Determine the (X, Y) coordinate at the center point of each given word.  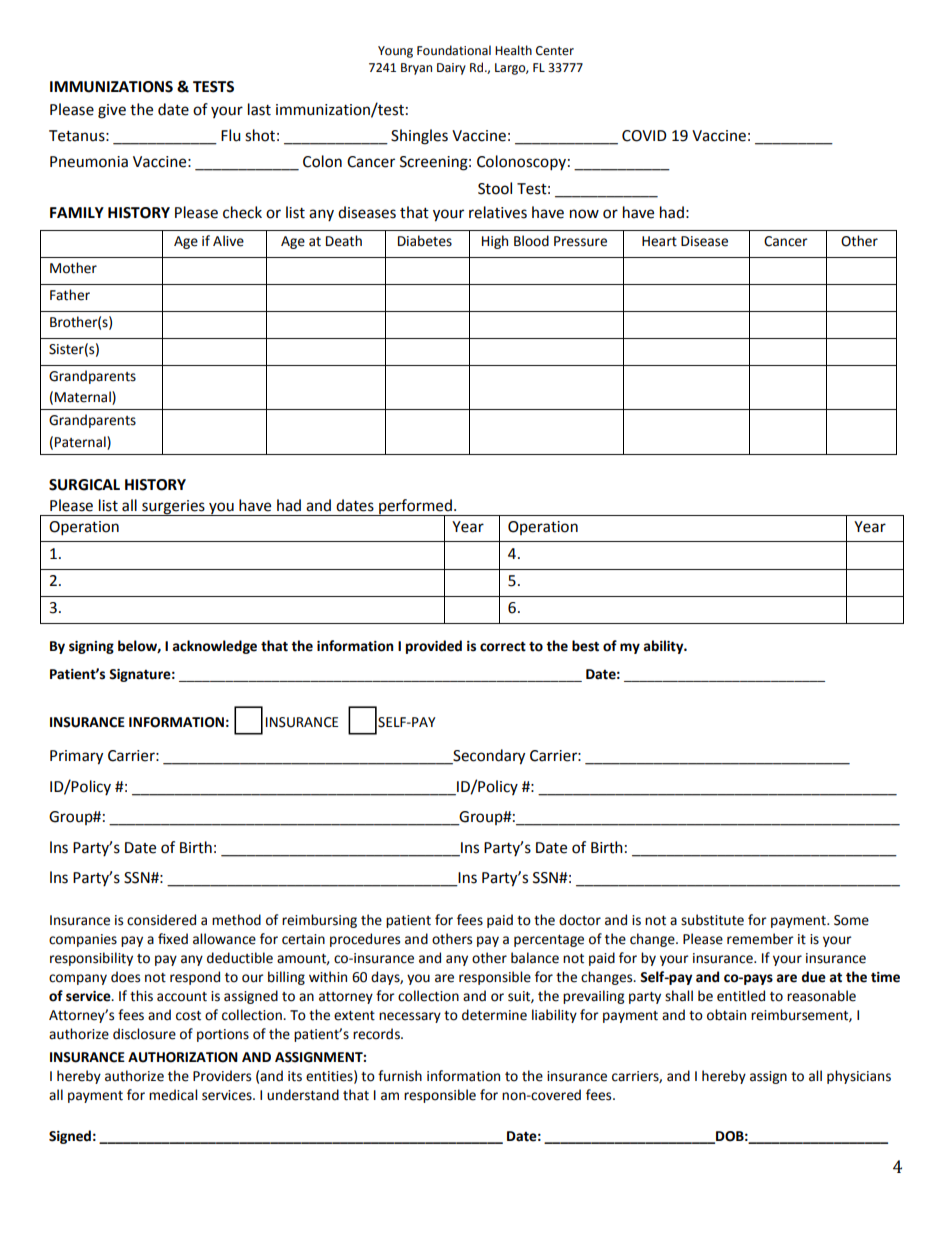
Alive (228, 241)
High (495, 242)
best (585, 646)
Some (851, 920)
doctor (580, 920)
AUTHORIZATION (183, 1057)
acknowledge (215, 647)
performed (415, 507)
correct (503, 646)
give (112, 111)
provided (434, 647)
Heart (659, 241)
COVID (644, 136)
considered (161, 920)
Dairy (451, 69)
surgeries (173, 508)
